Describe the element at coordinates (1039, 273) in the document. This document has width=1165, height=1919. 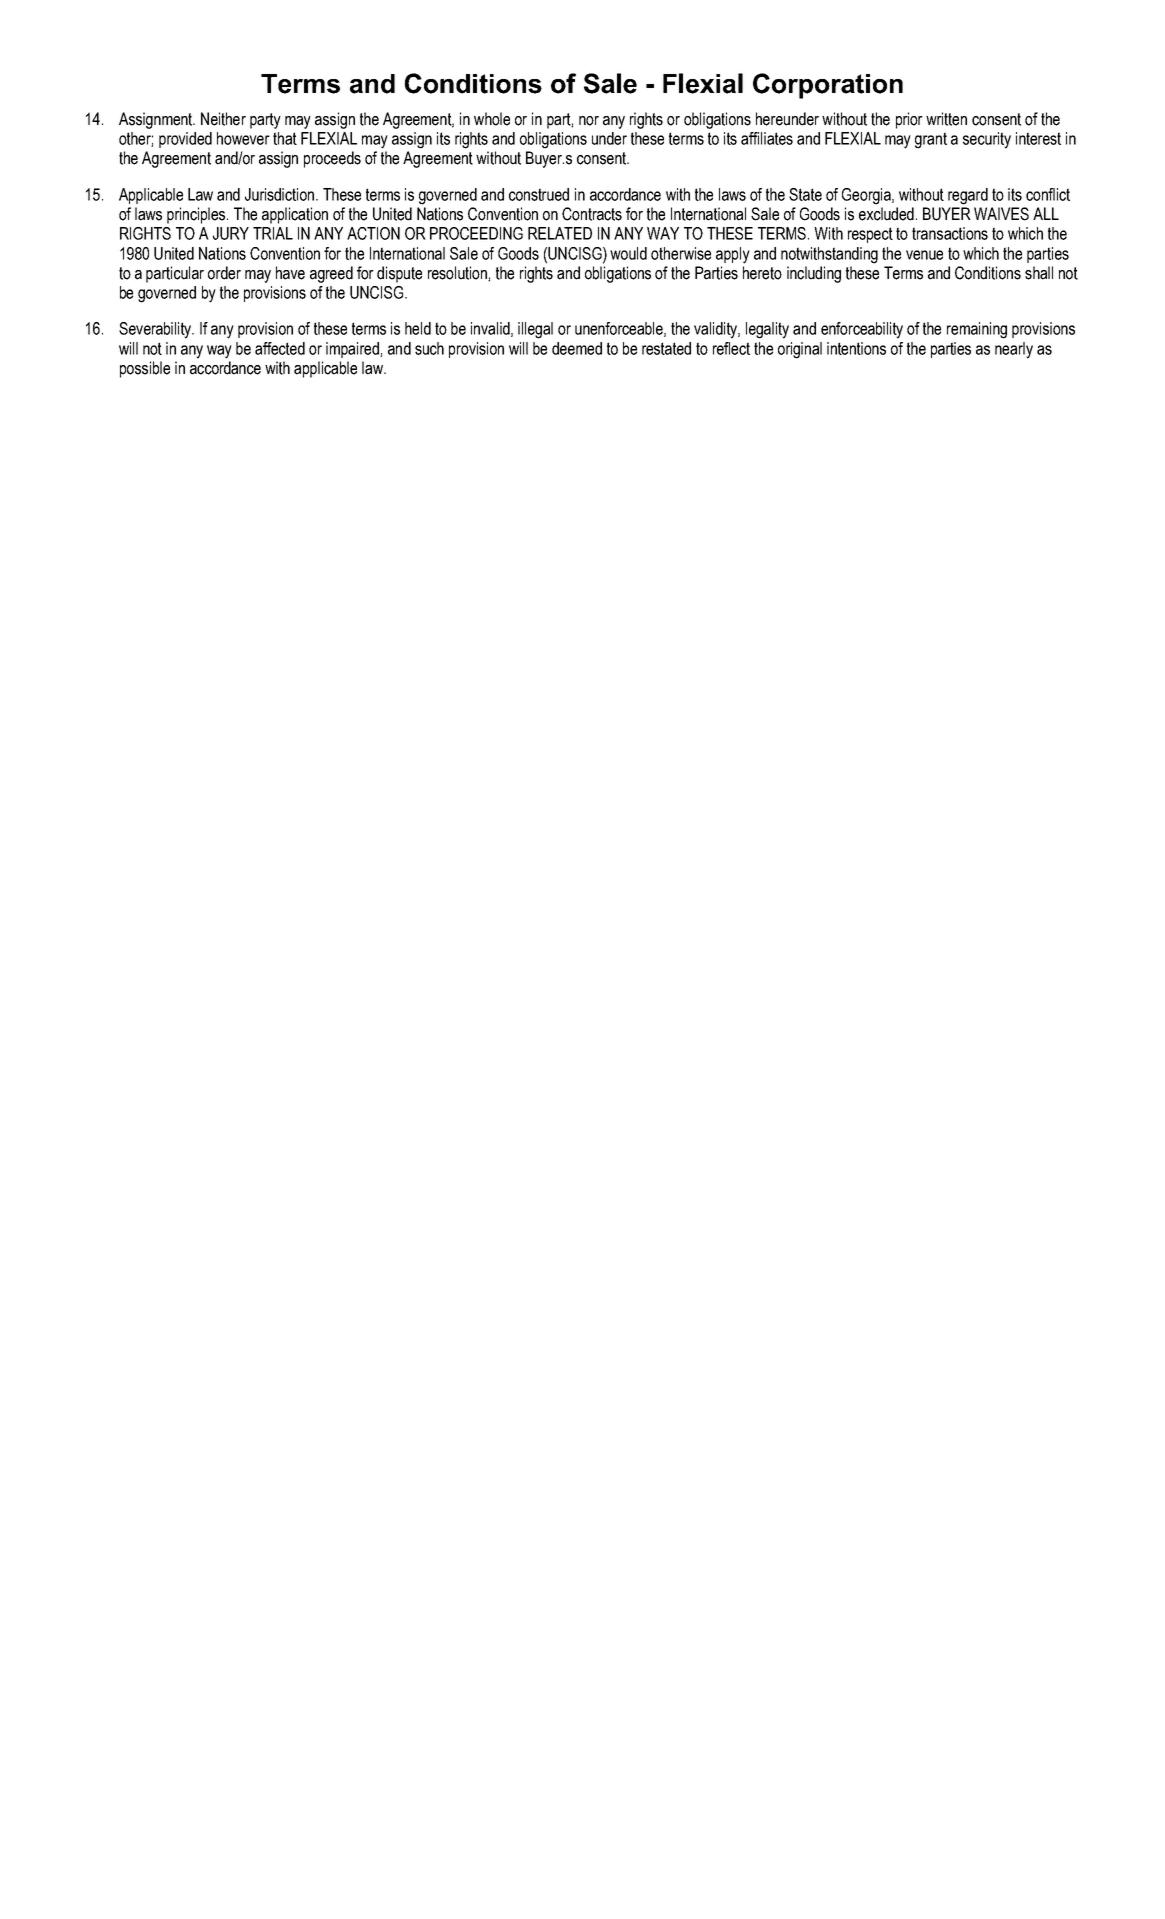
I see `shall` at that location.
